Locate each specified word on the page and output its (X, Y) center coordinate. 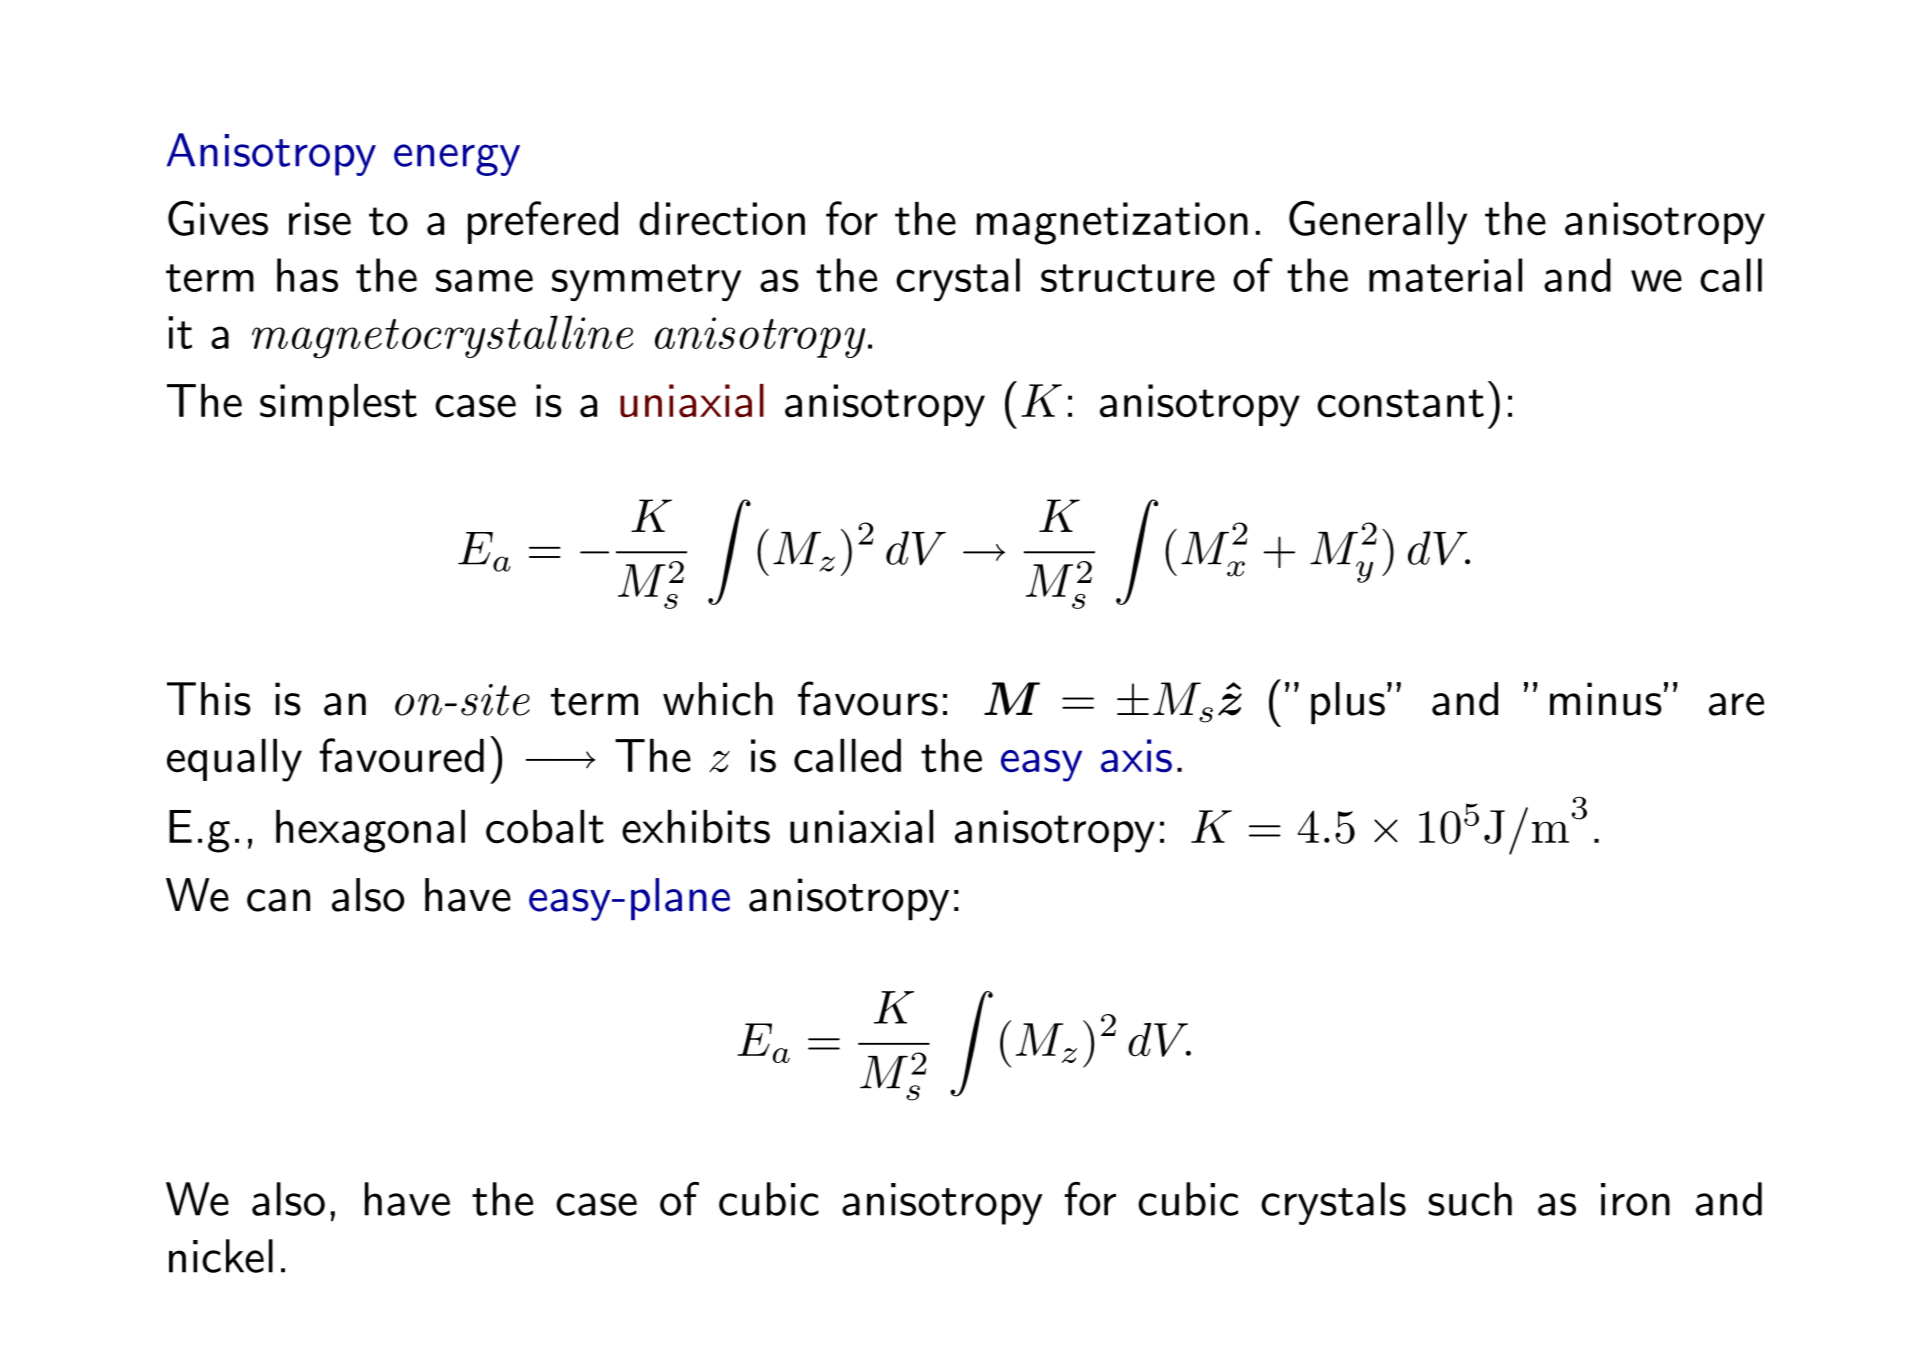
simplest (338, 405)
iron (1635, 1199)
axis (1136, 756)
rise (320, 219)
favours (868, 698)
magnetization (1112, 223)
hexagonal (370, 831)
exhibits (696, 827)
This (209, 699)
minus (1606, 699)
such (1470, 1199)
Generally (1378, 223)
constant (1400, 403)
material (1445, 275)
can (278, 900)
